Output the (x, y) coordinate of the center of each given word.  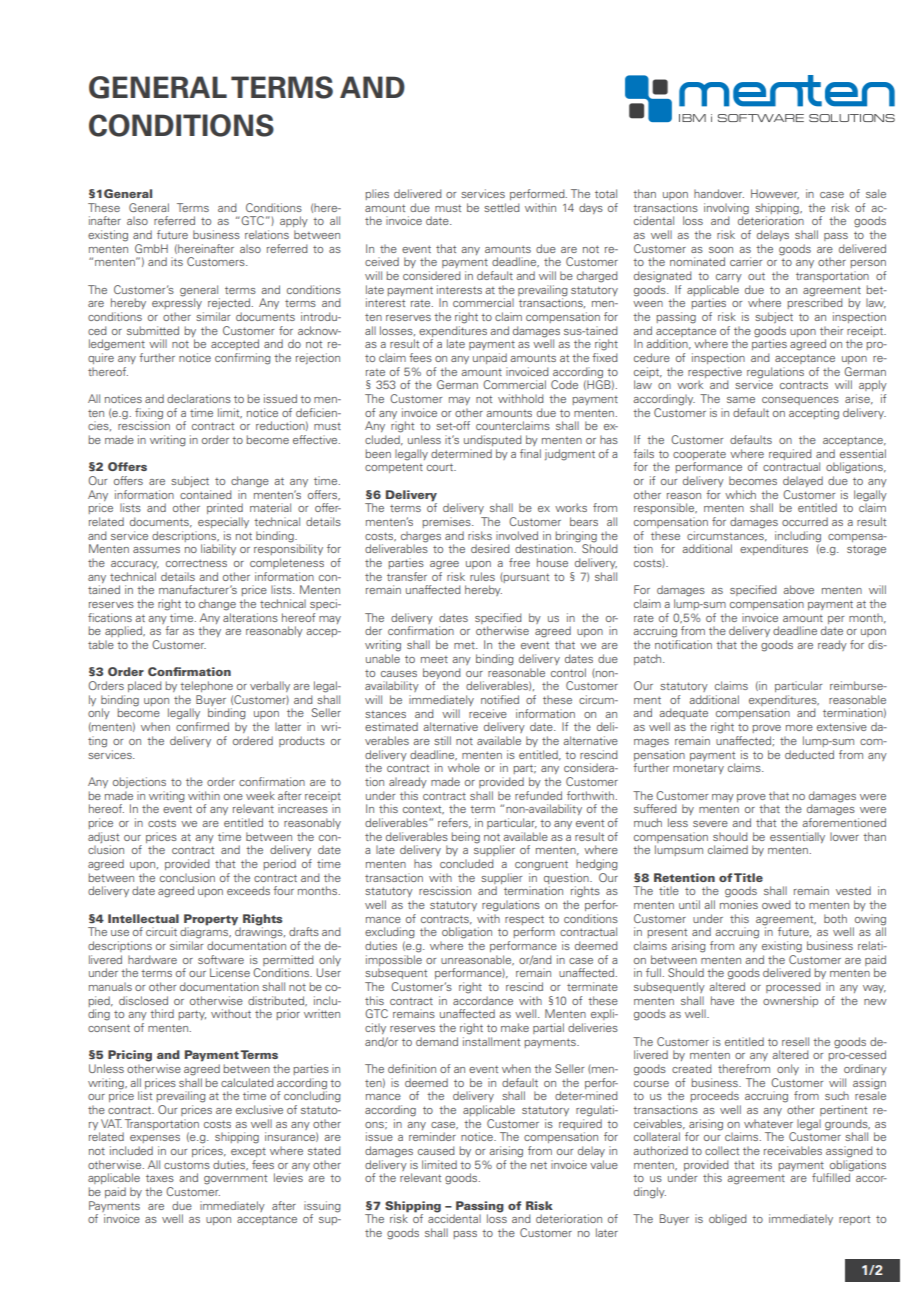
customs (187, 1165)
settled (502, 207)
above (798, 589)
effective (316, 439)
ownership (790, 1001)
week (260, 795)
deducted (809, 754)
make (515, 1027)
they (209, 631)
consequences (800, 401)
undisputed (493, 440)
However (775, 194)
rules (482, 576)
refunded (538, 795)
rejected (229, 303)
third (162, 1013)
